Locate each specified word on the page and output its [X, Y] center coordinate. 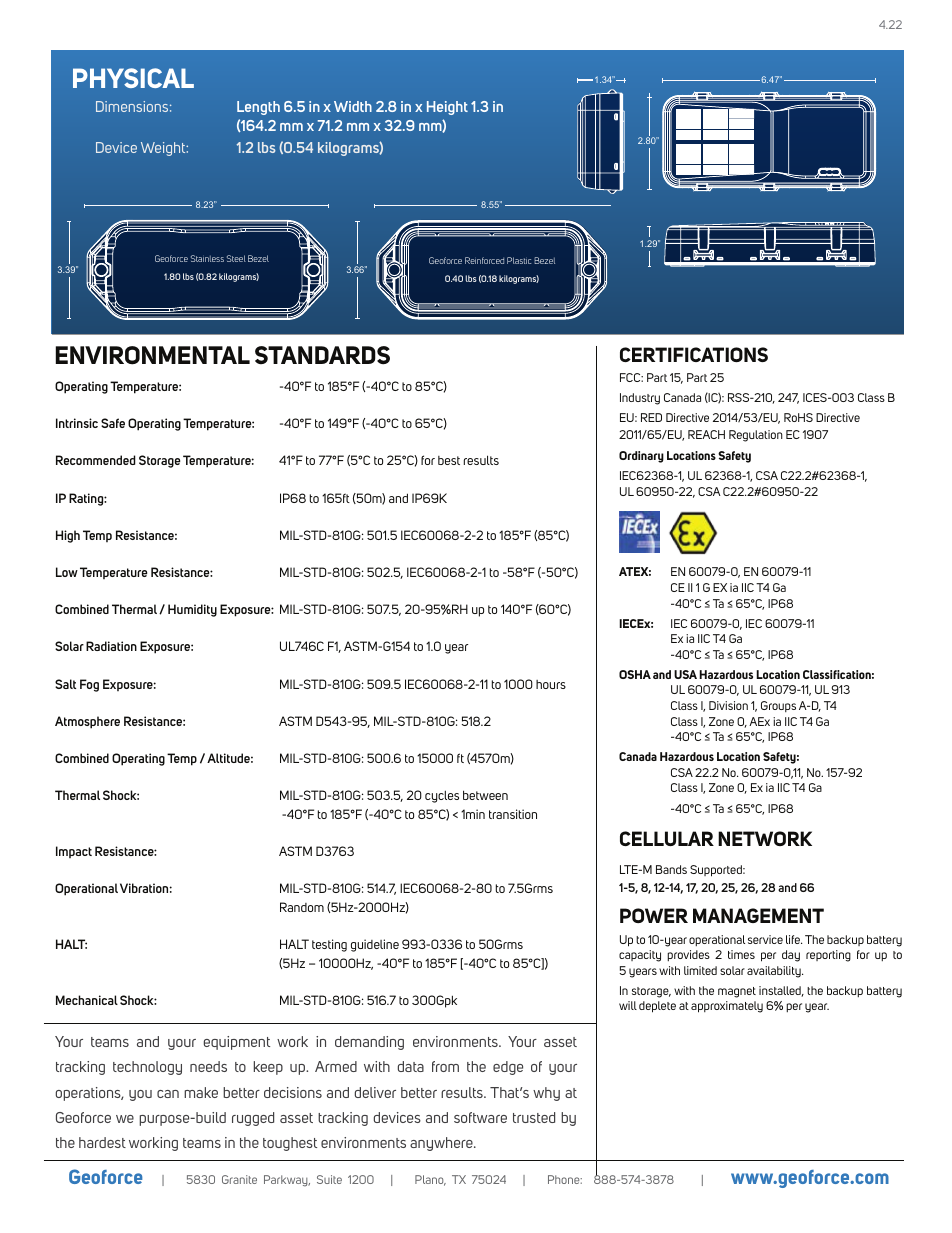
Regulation [756, 436]
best [449, 460]
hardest [102, 1142]
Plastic [519, 260]
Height [447, 108]
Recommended [96, 460]
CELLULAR [667, 838]
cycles [442, 796]
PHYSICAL [133, 78]
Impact [74, 852]
